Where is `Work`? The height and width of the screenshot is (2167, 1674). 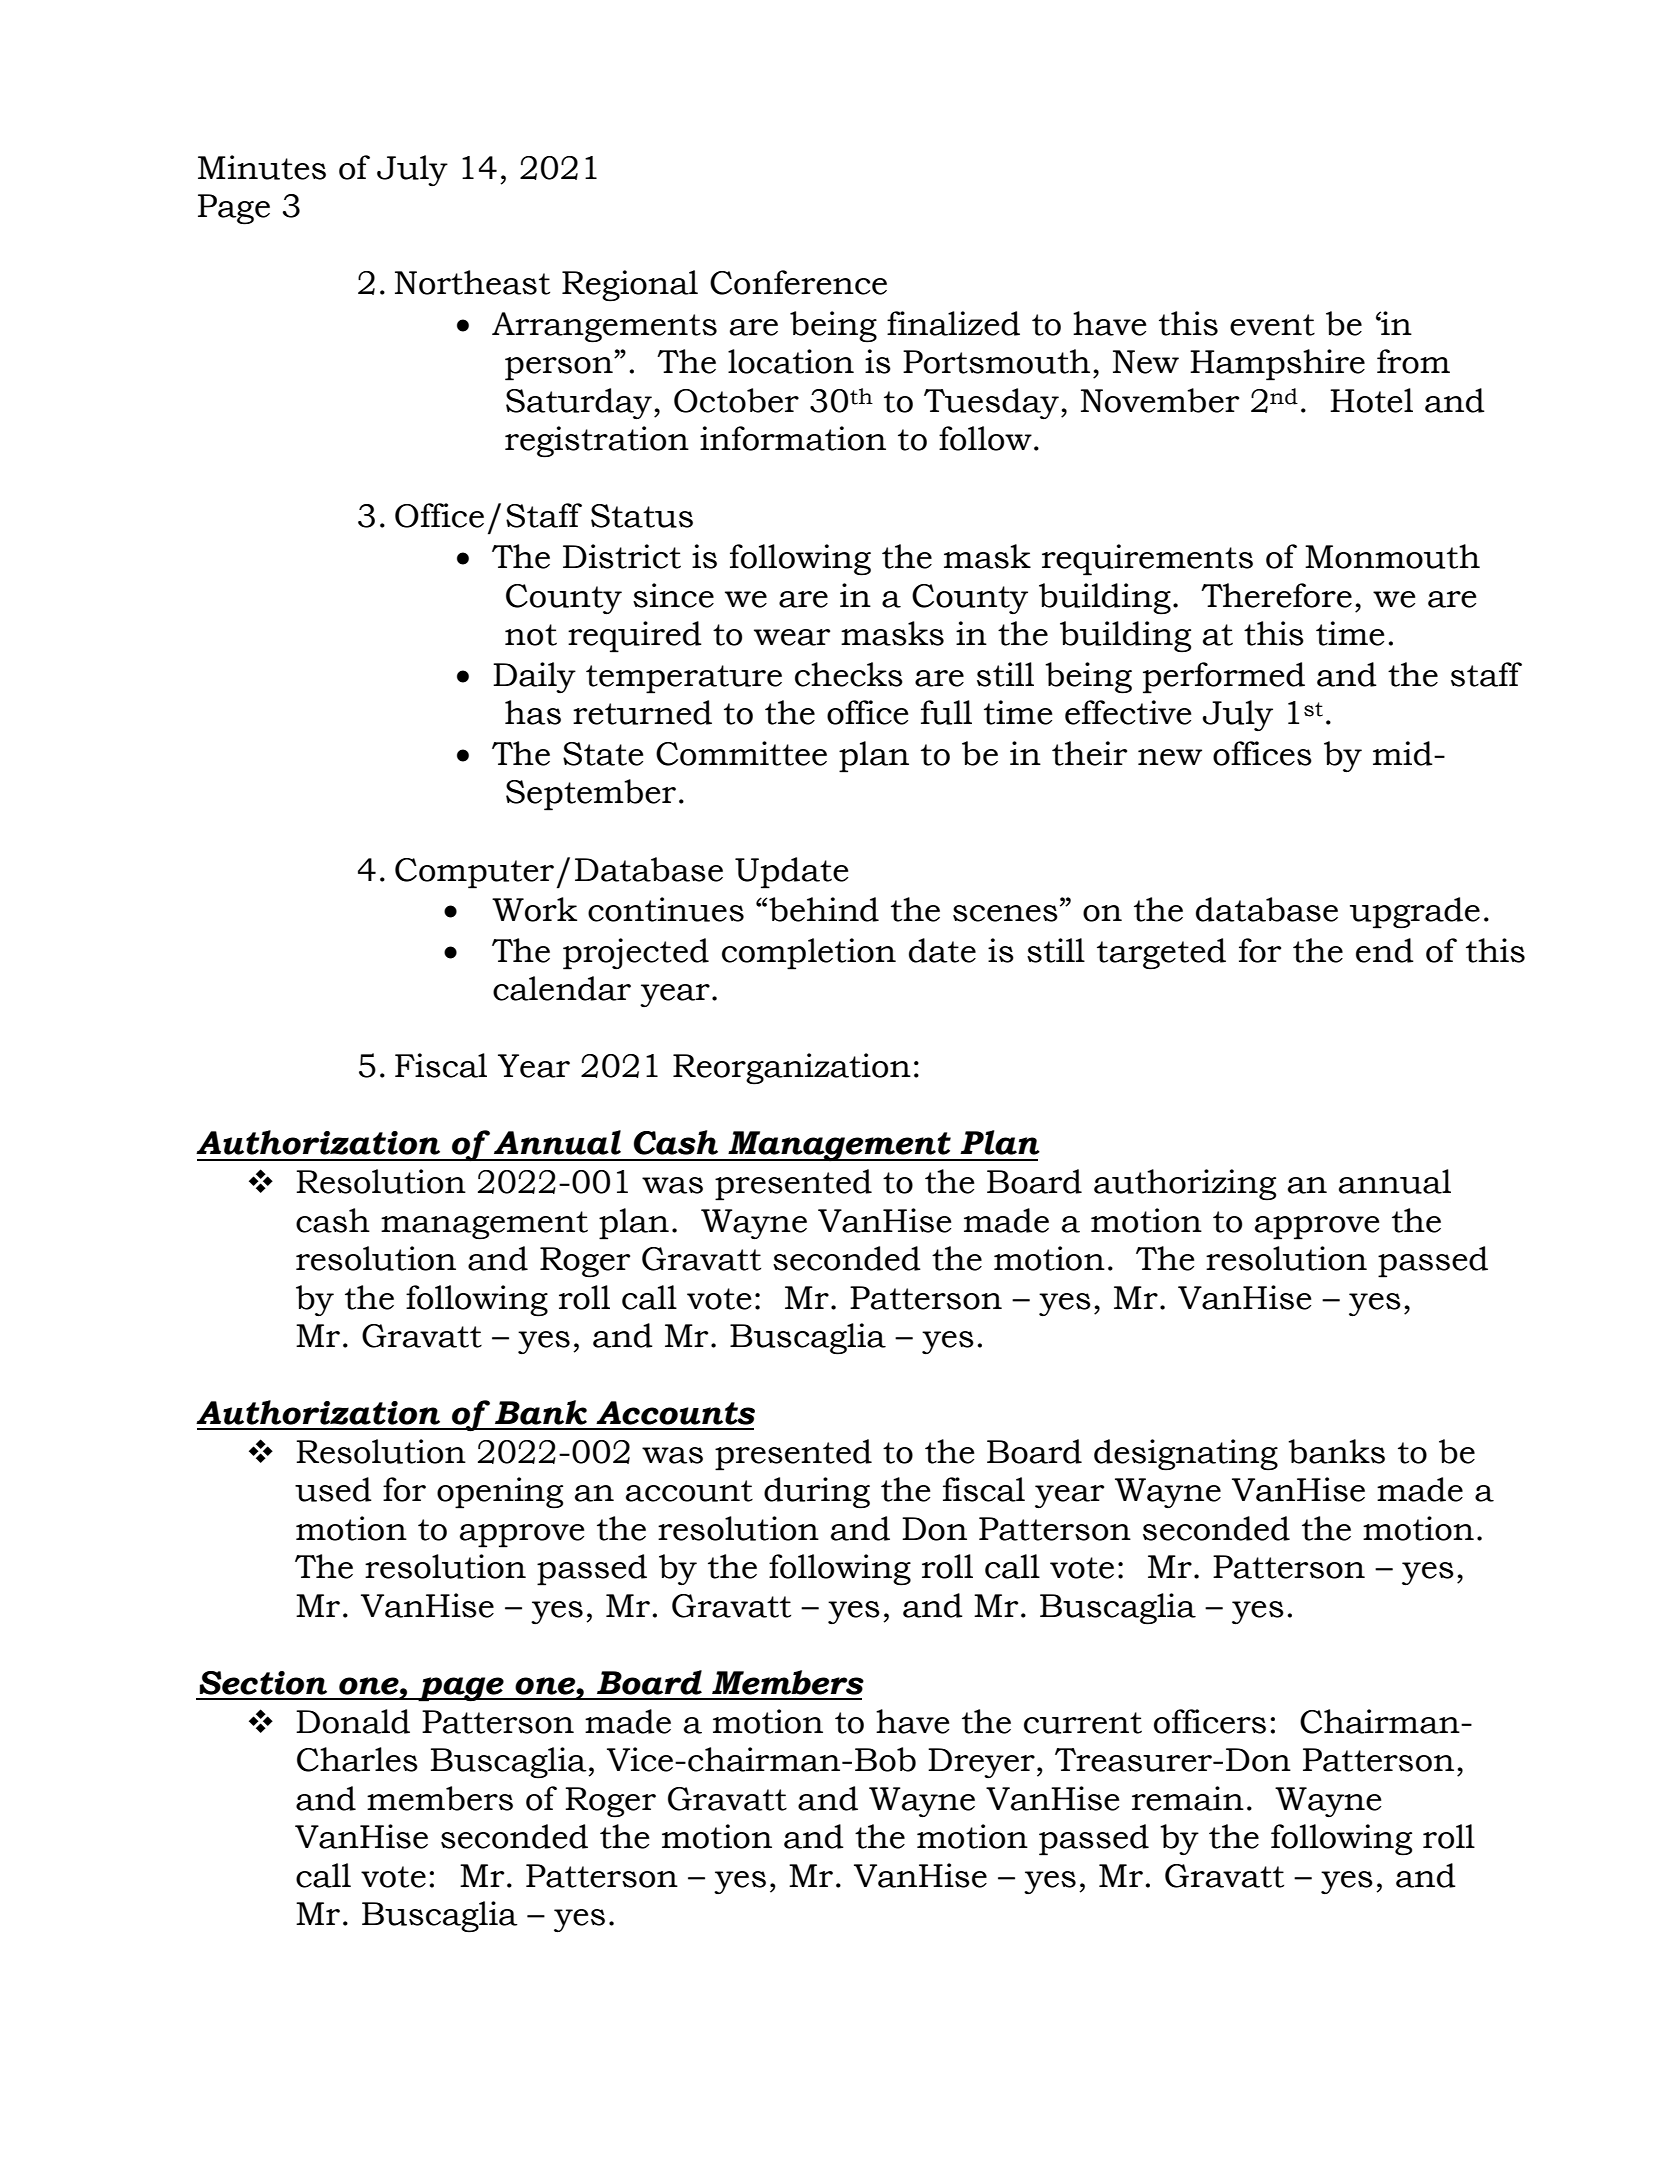 Work is located at coordinates (534, 909).
